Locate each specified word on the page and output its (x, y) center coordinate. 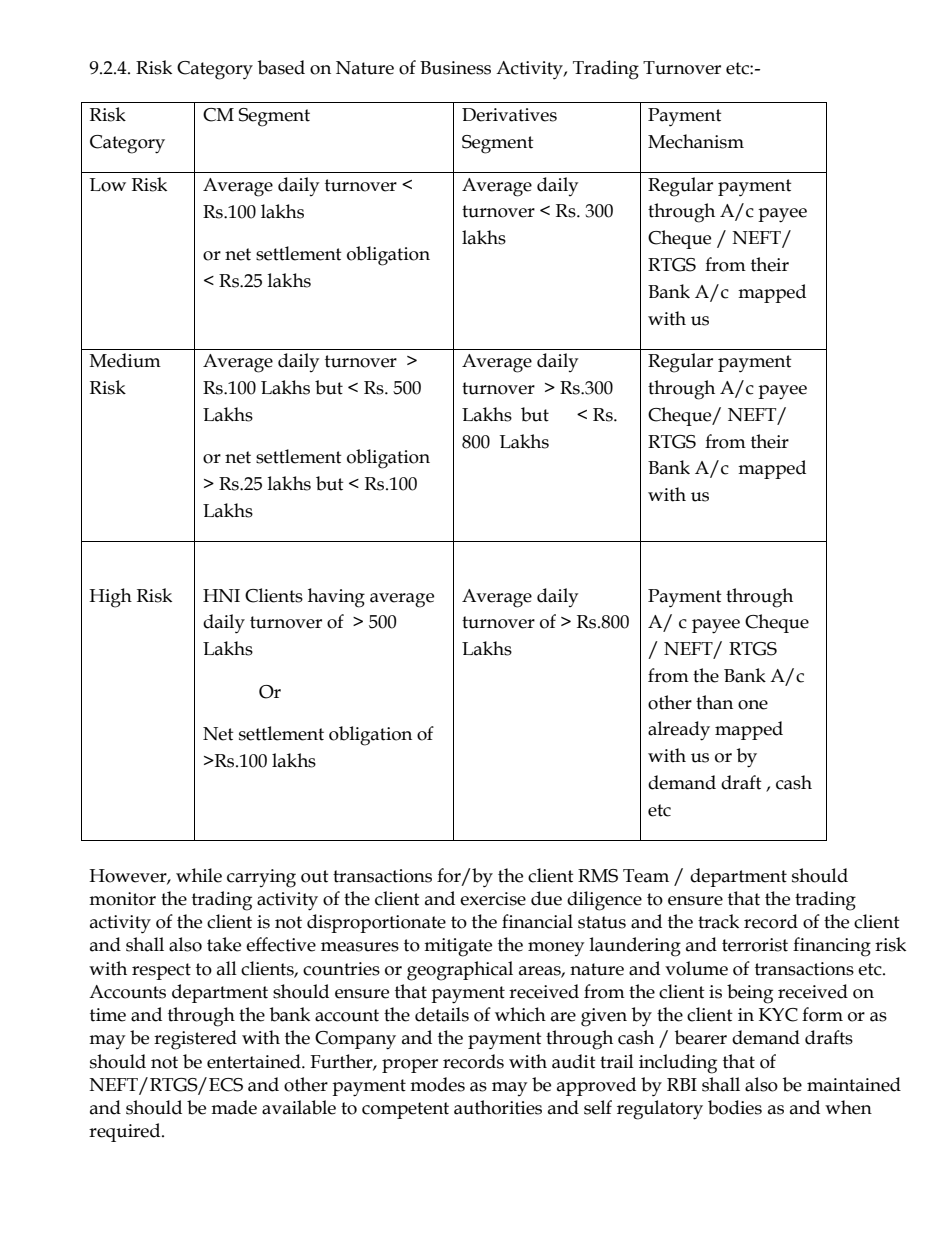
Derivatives (509, 115)
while (199, 875)
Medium (125, 360)
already (679, 731)
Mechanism (696, 141)
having (336, 598)
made (234, 1107)
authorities (498, 1107)
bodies (735, 1107)
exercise (493, 899)
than (714, 702)
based (281, 67)
